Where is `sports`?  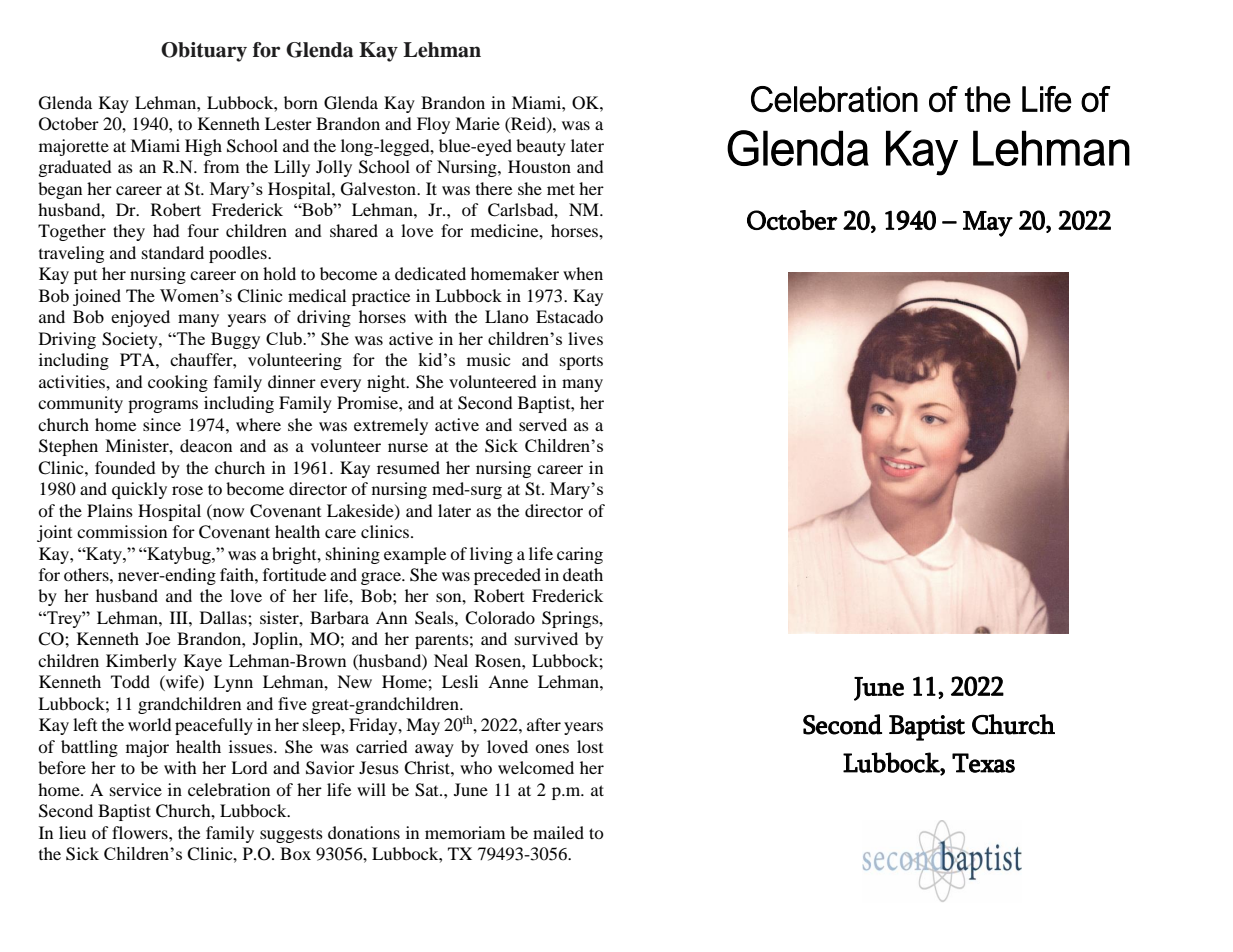
sports is located at coordinates (581, 363).
